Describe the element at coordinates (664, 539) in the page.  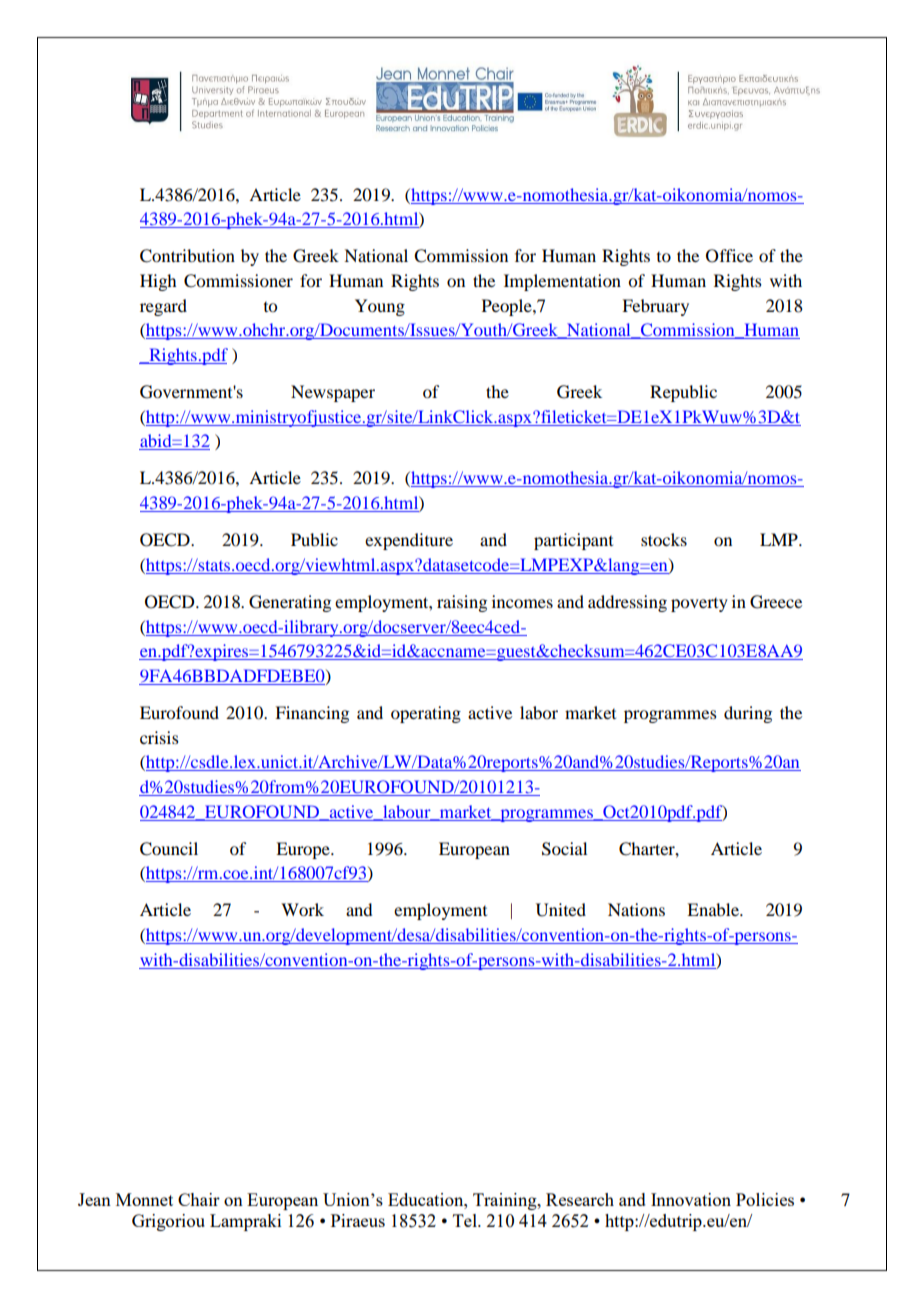
I see `stocks` at that location.
